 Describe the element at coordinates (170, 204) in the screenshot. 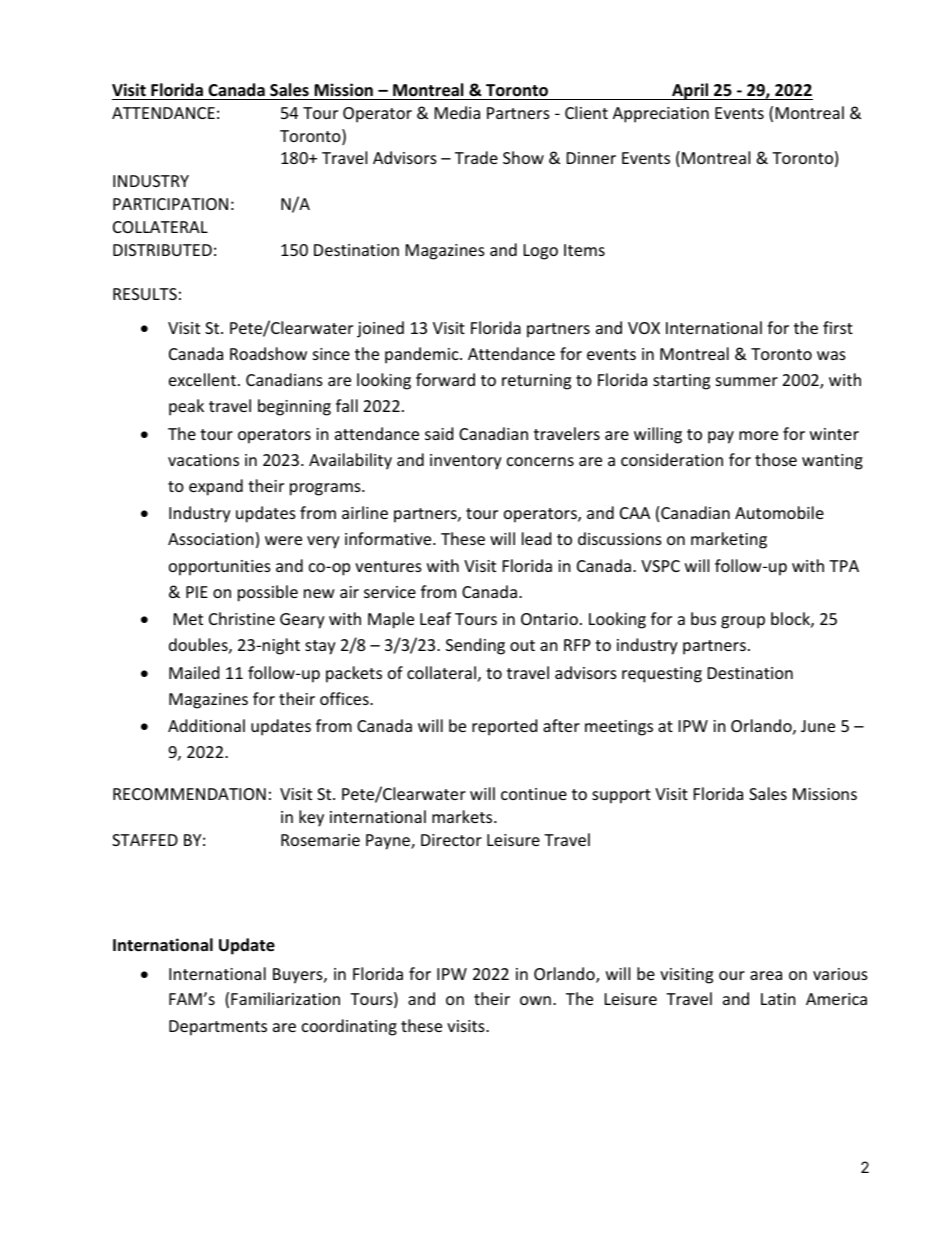

I see `PARTICIPATION` at that location.
